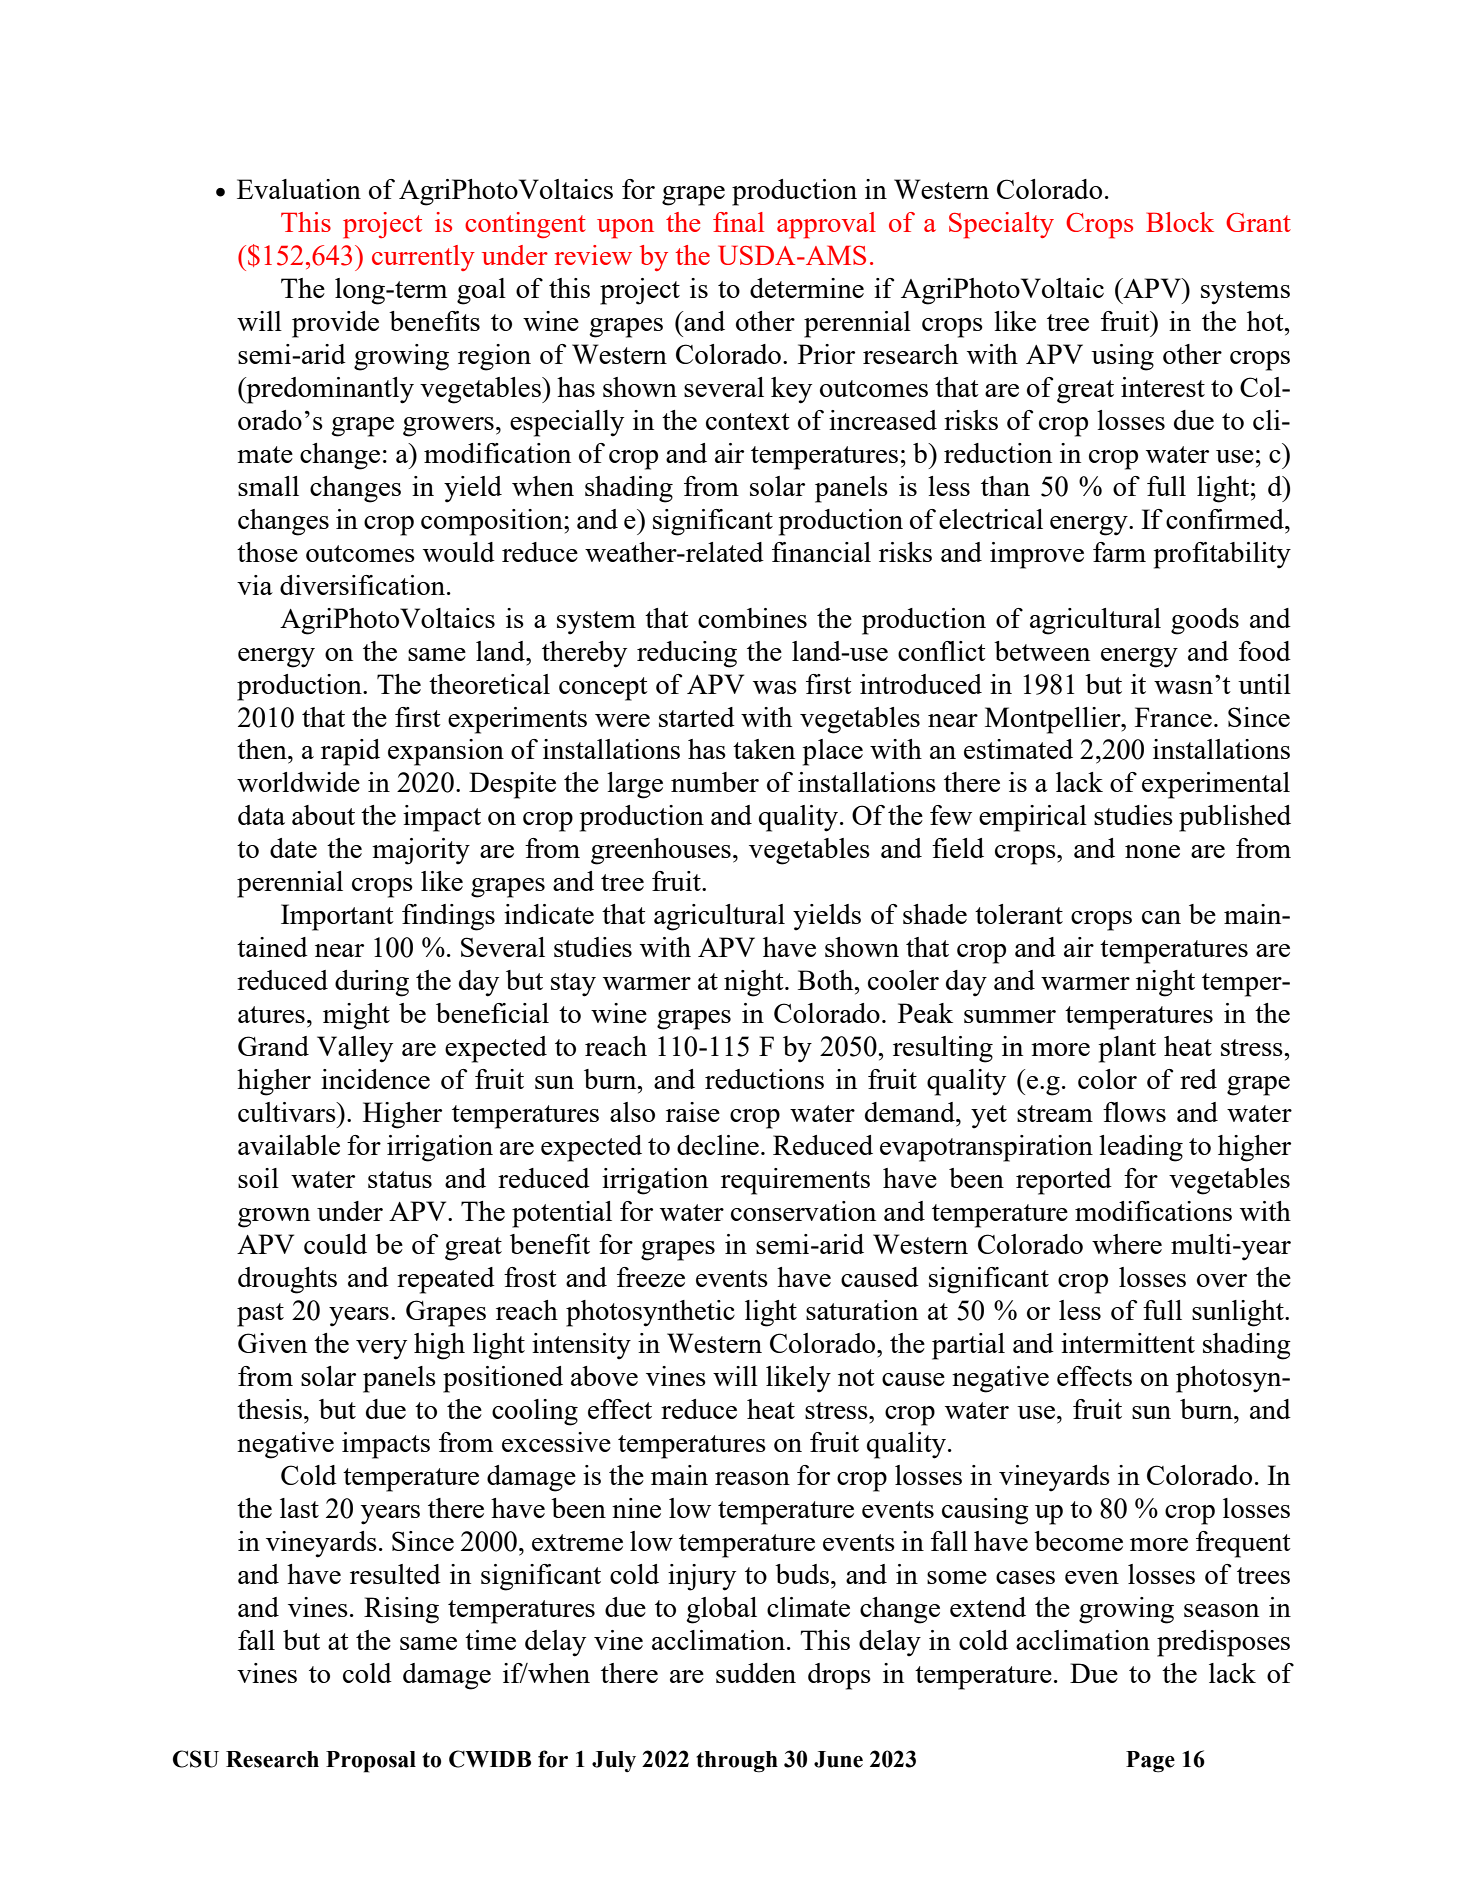 This screenshot has width=1463, height=1893. What do you see at coordinates (1150, 1762) in the screenshot?
I see `Page` at bounding box center [1150, 1762].
